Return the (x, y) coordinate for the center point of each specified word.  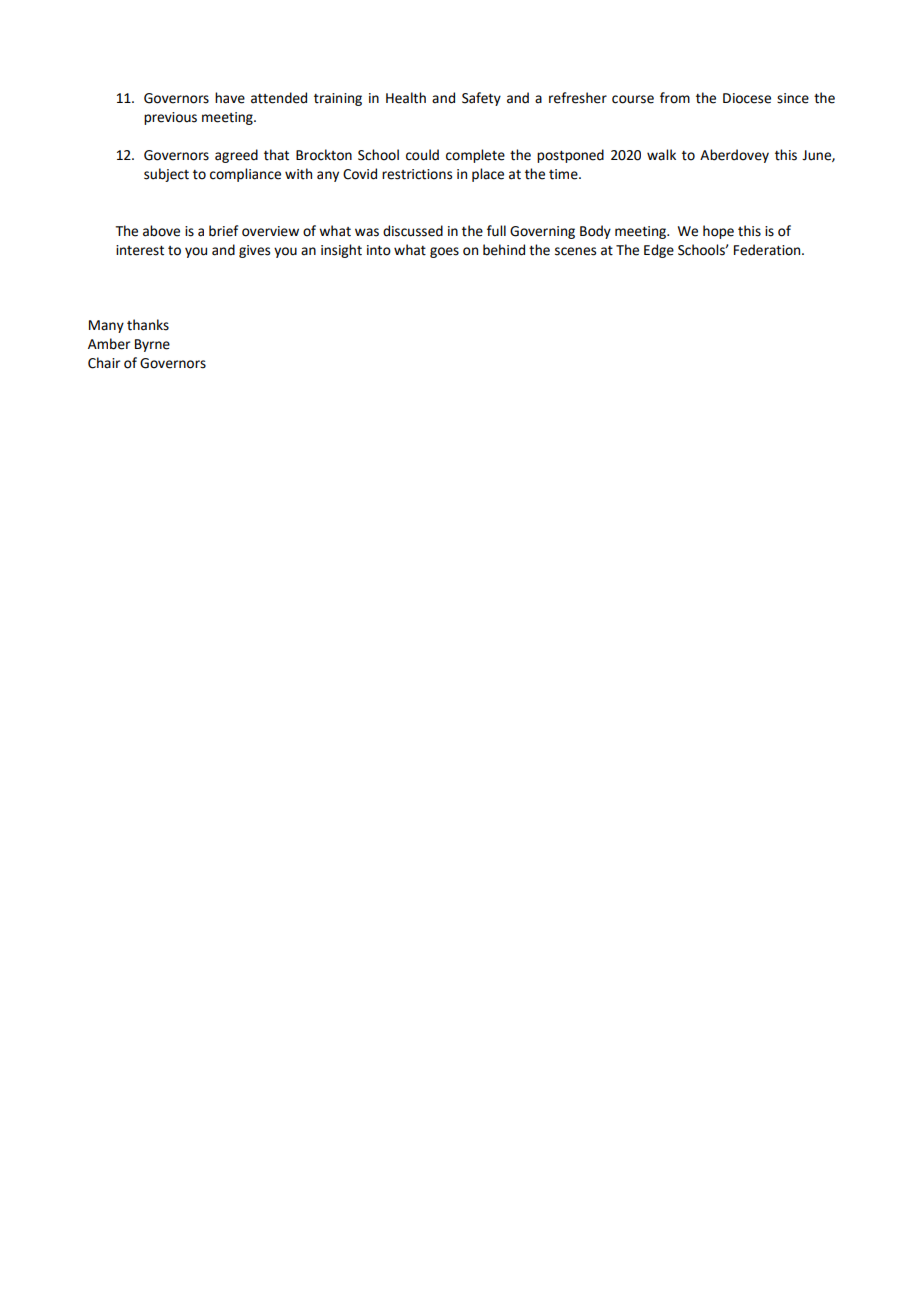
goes (444, 252)
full (496, 231)
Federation (768, 250)
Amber (109, 344)
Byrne (152, 345)
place (488, 175)
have (230, 98)
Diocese (747, 98)
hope (718, 232)
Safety (481, 99)
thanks (148, 325)
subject (166, 175)
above (161, 231)
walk (661, 155)
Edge (659, 251)
